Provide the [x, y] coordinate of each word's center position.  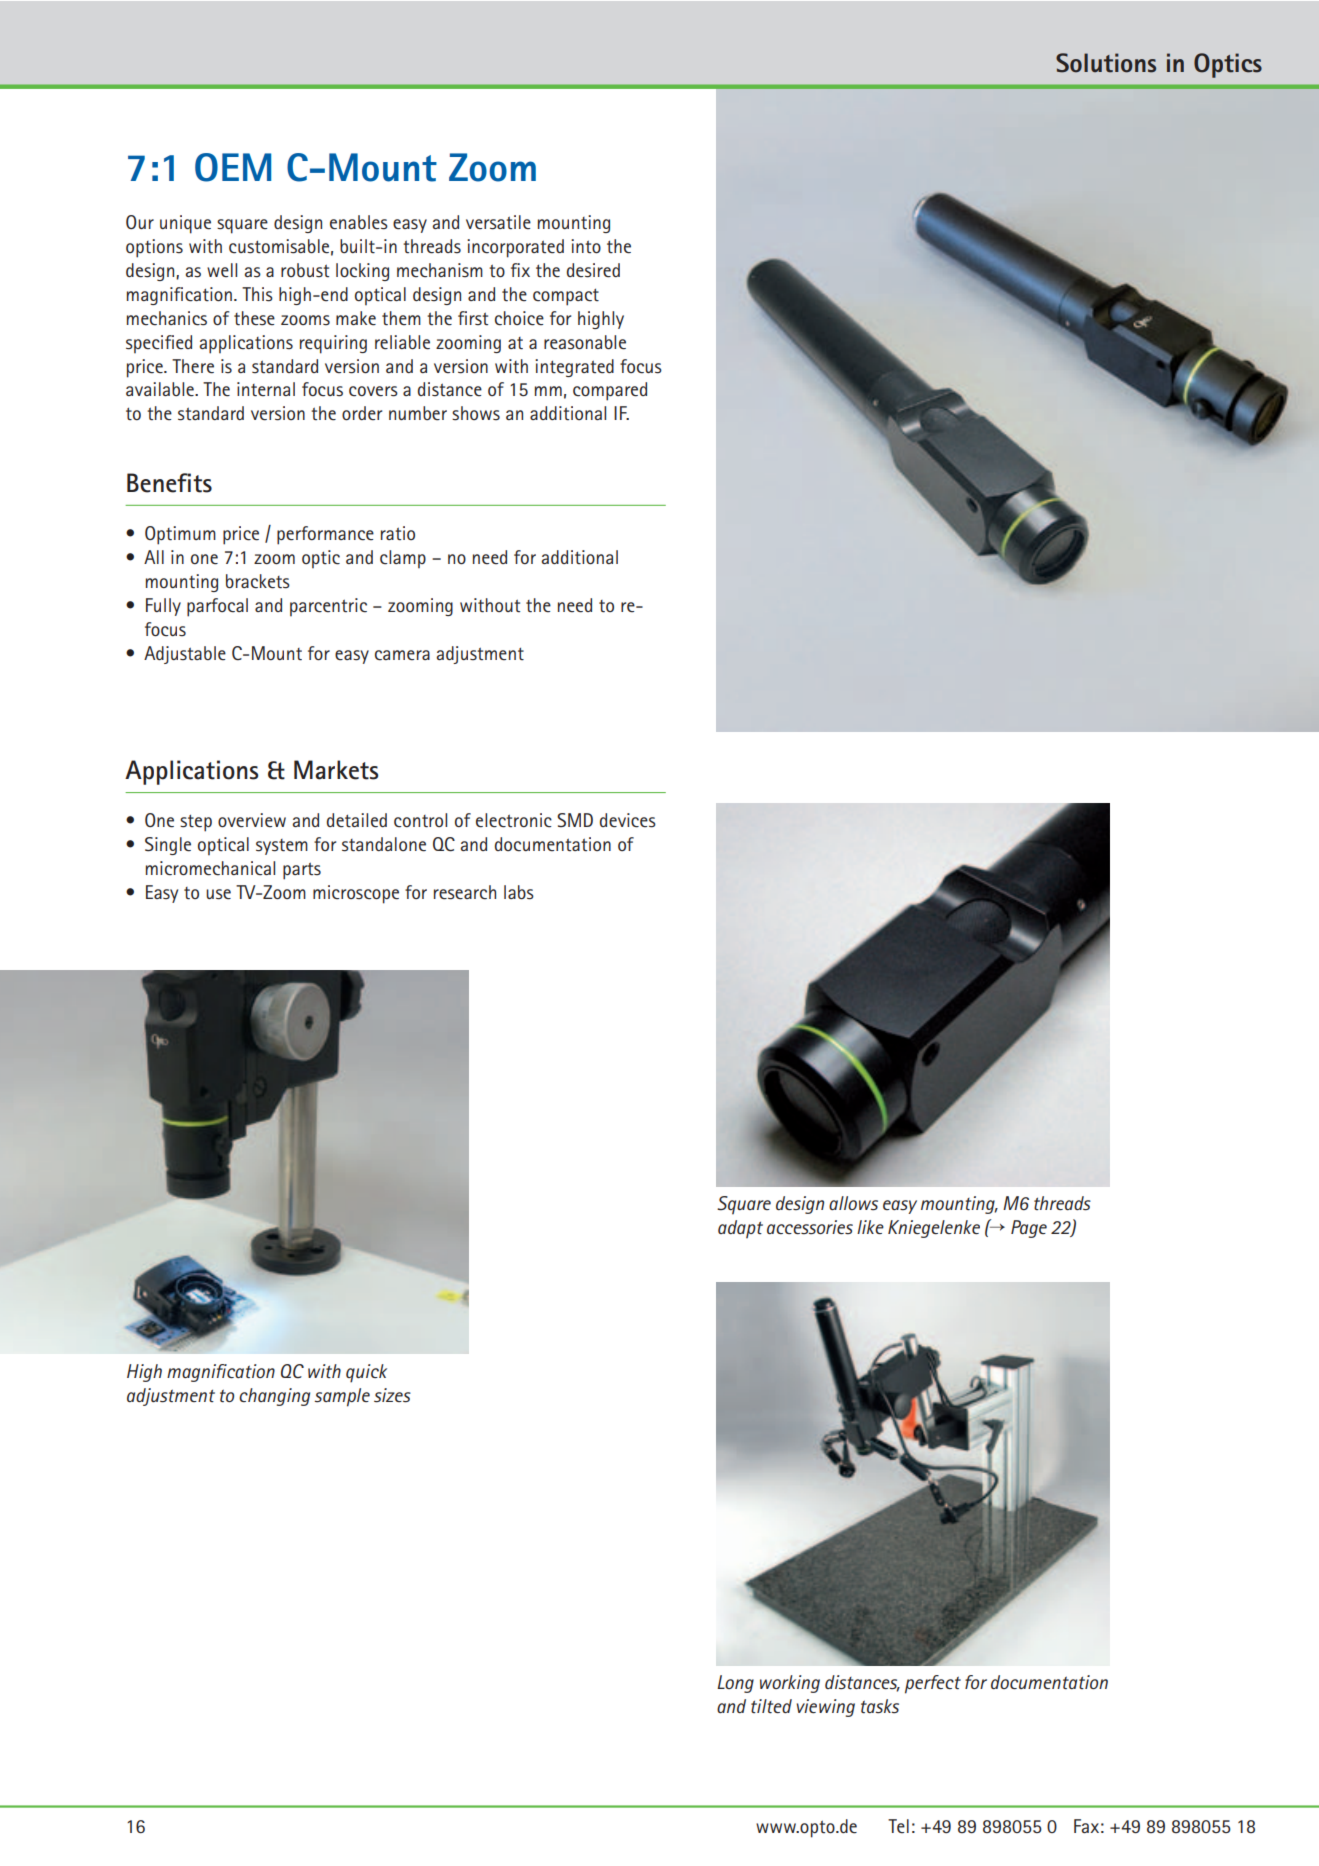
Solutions [1106, 63]
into [586, 246]
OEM [233, 167]
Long [735, 1684]
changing [274, 1397]
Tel [898, 1826]
